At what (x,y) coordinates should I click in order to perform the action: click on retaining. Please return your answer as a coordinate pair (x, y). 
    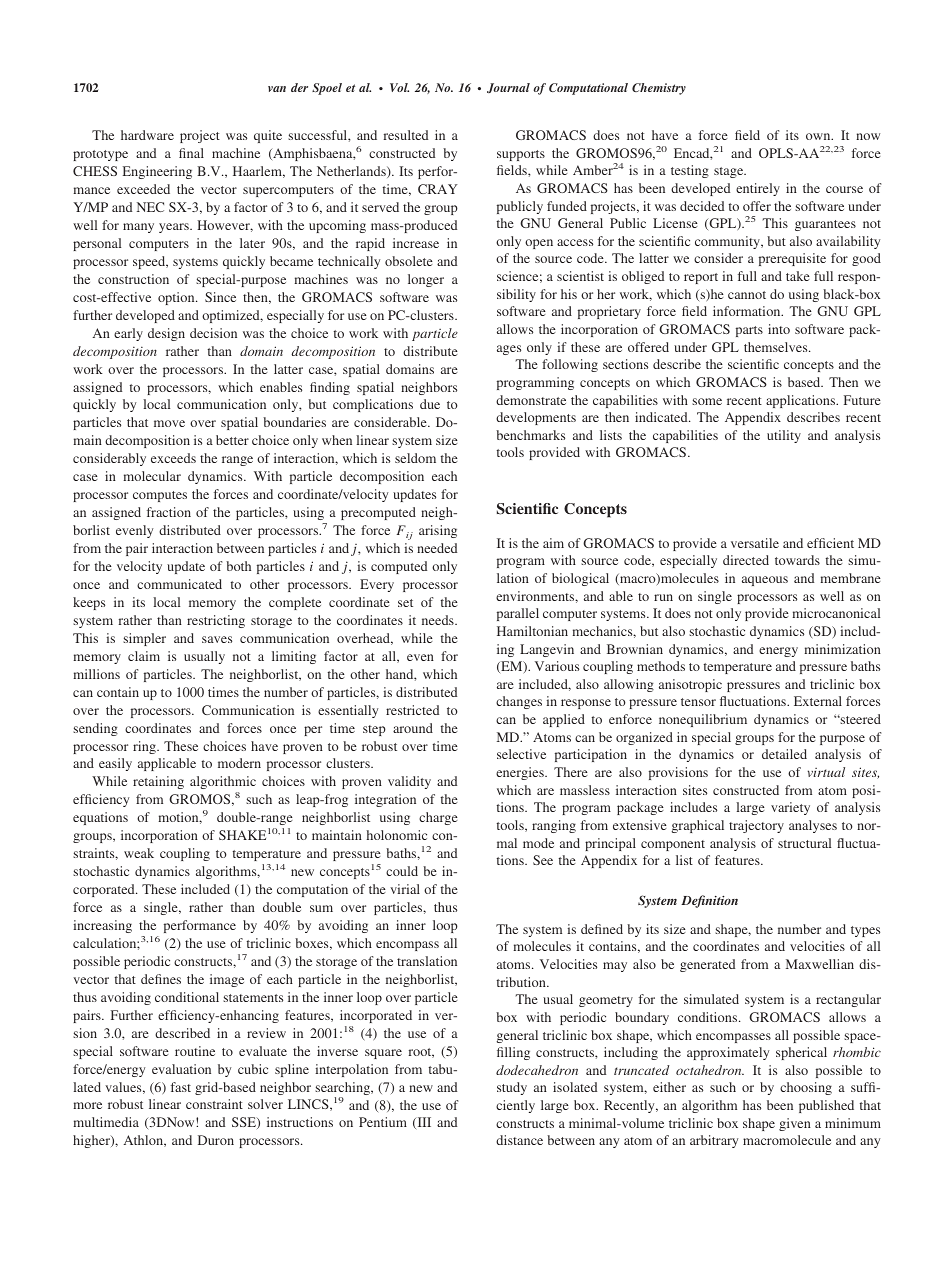
    Looking at the image, I should click on (158, 782).
